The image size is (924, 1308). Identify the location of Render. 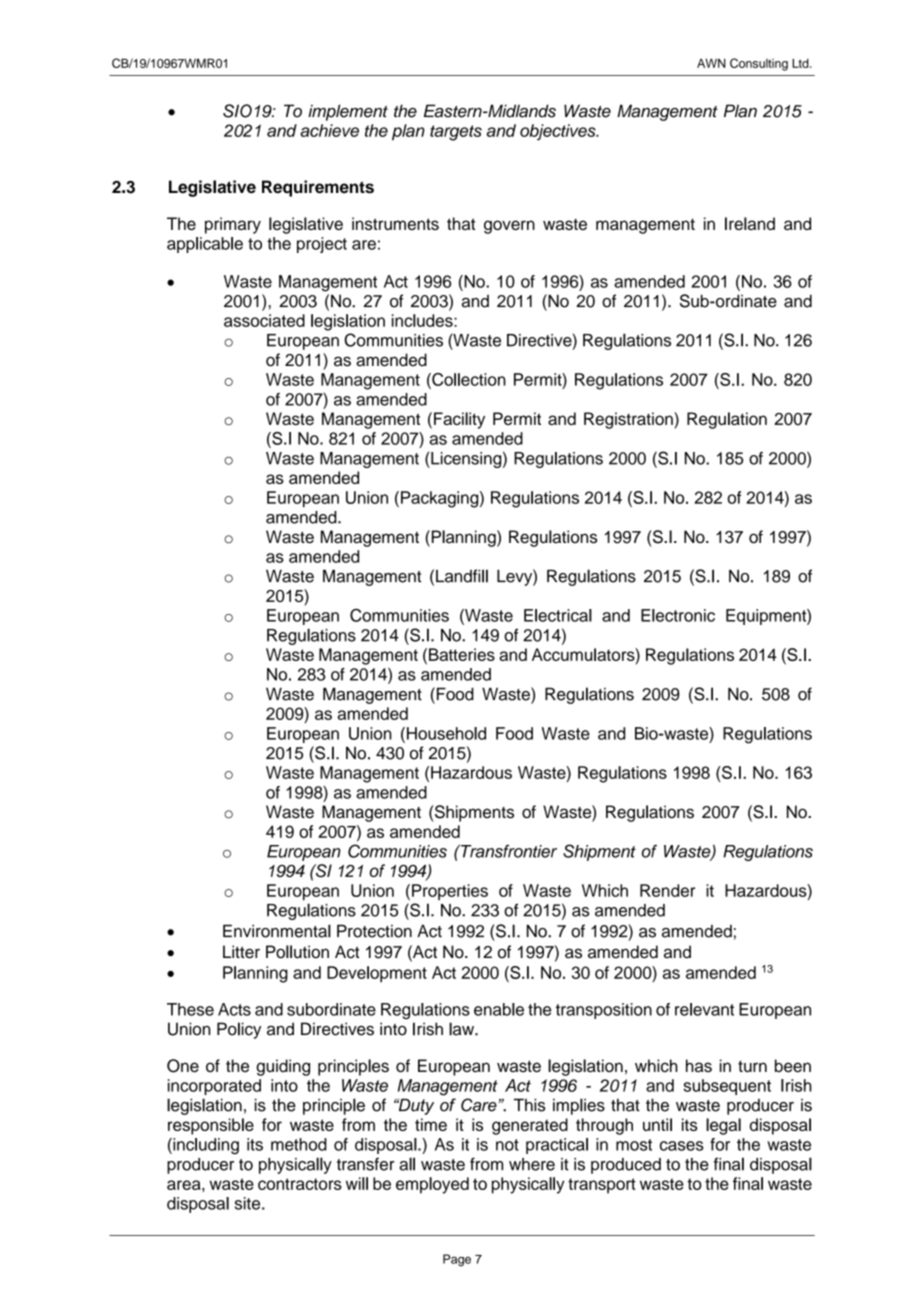
(667, 890).
